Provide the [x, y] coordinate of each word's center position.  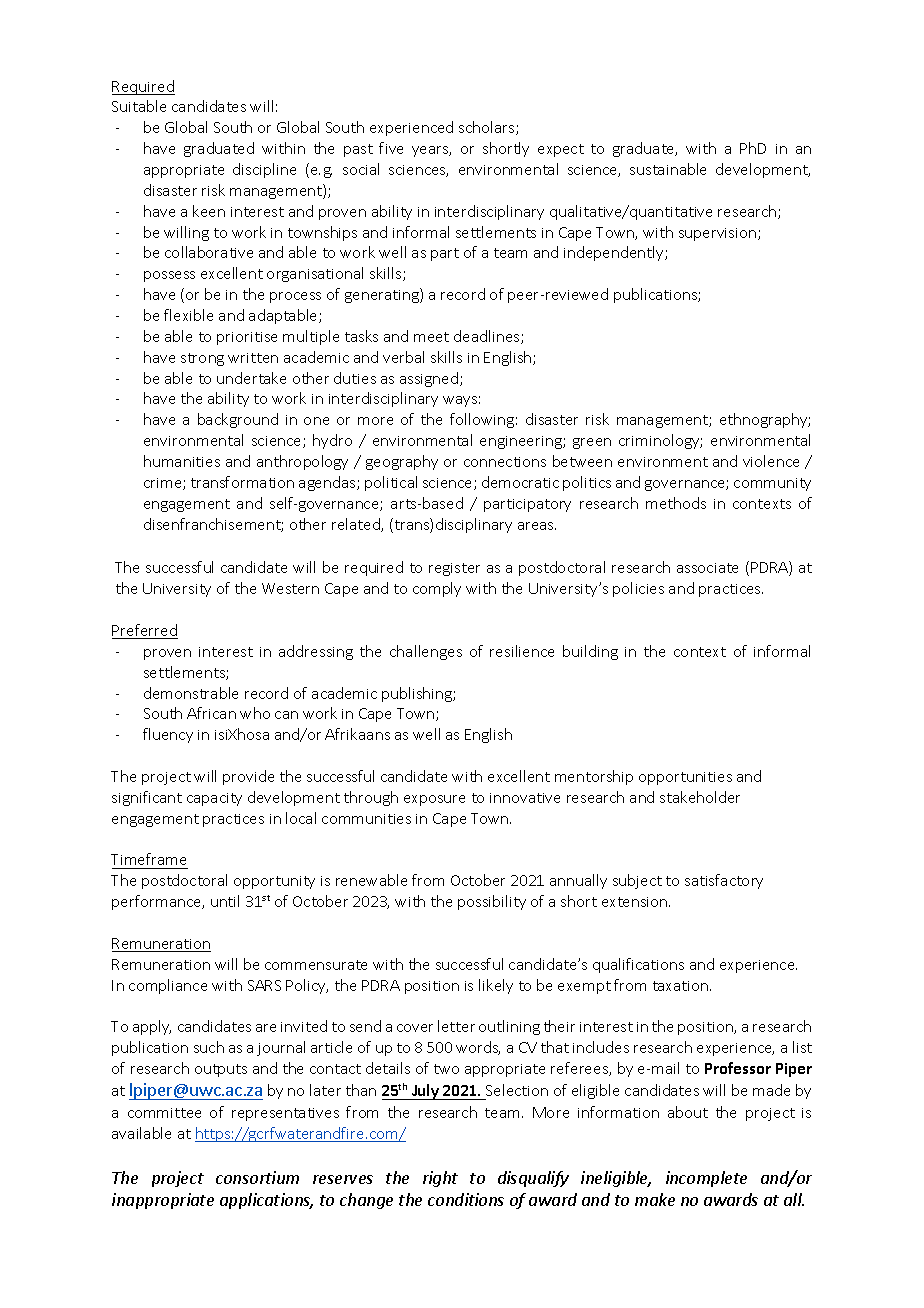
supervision [719, 234]
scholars [488, 128]
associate [707, 568]
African [211, 713]
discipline [264, 170]
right [440, 1179]
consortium [257, 1177]
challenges [426, 652]
